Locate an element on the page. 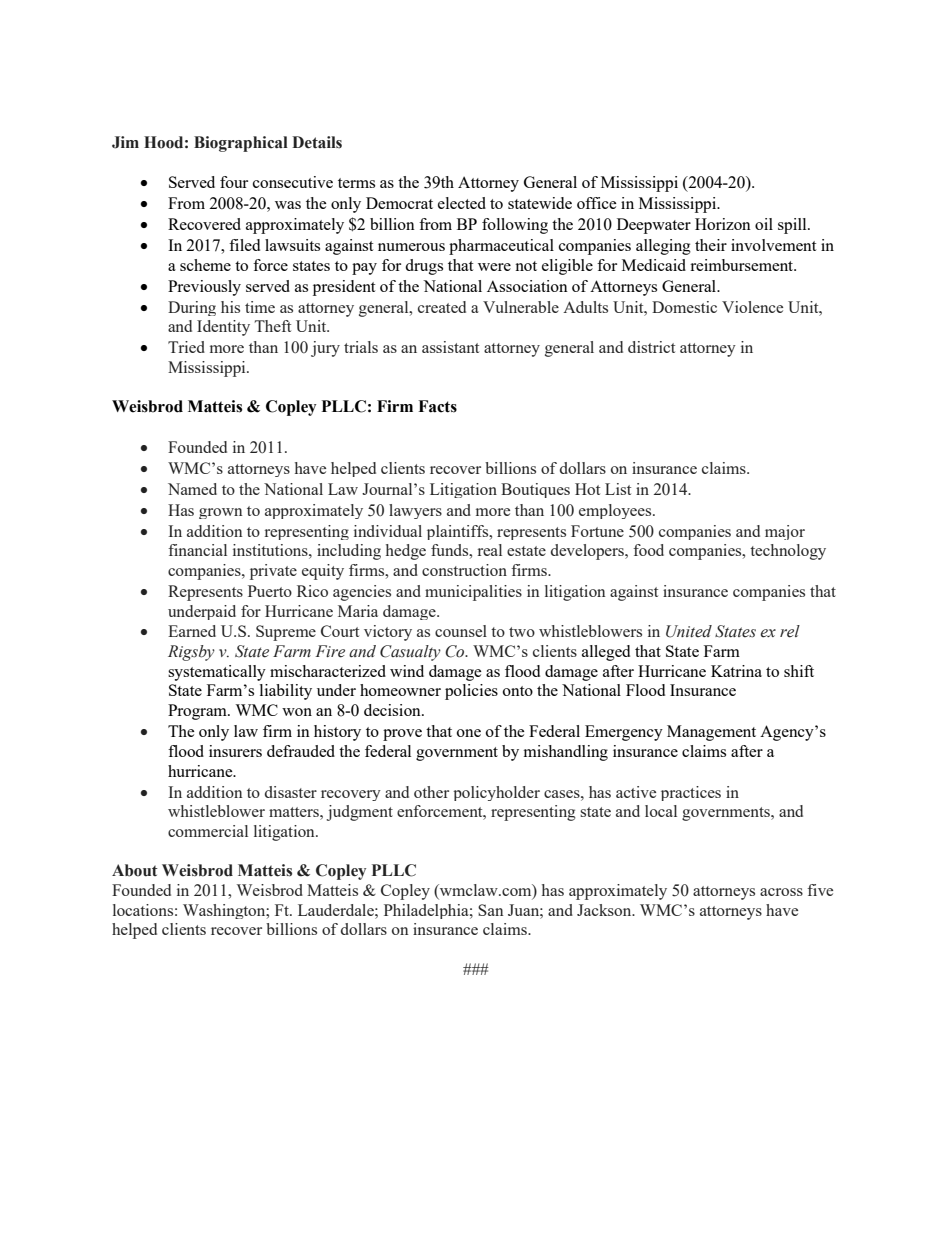 The width and height of the image is (952, 1233). About is located at coordinates (135, 870).
